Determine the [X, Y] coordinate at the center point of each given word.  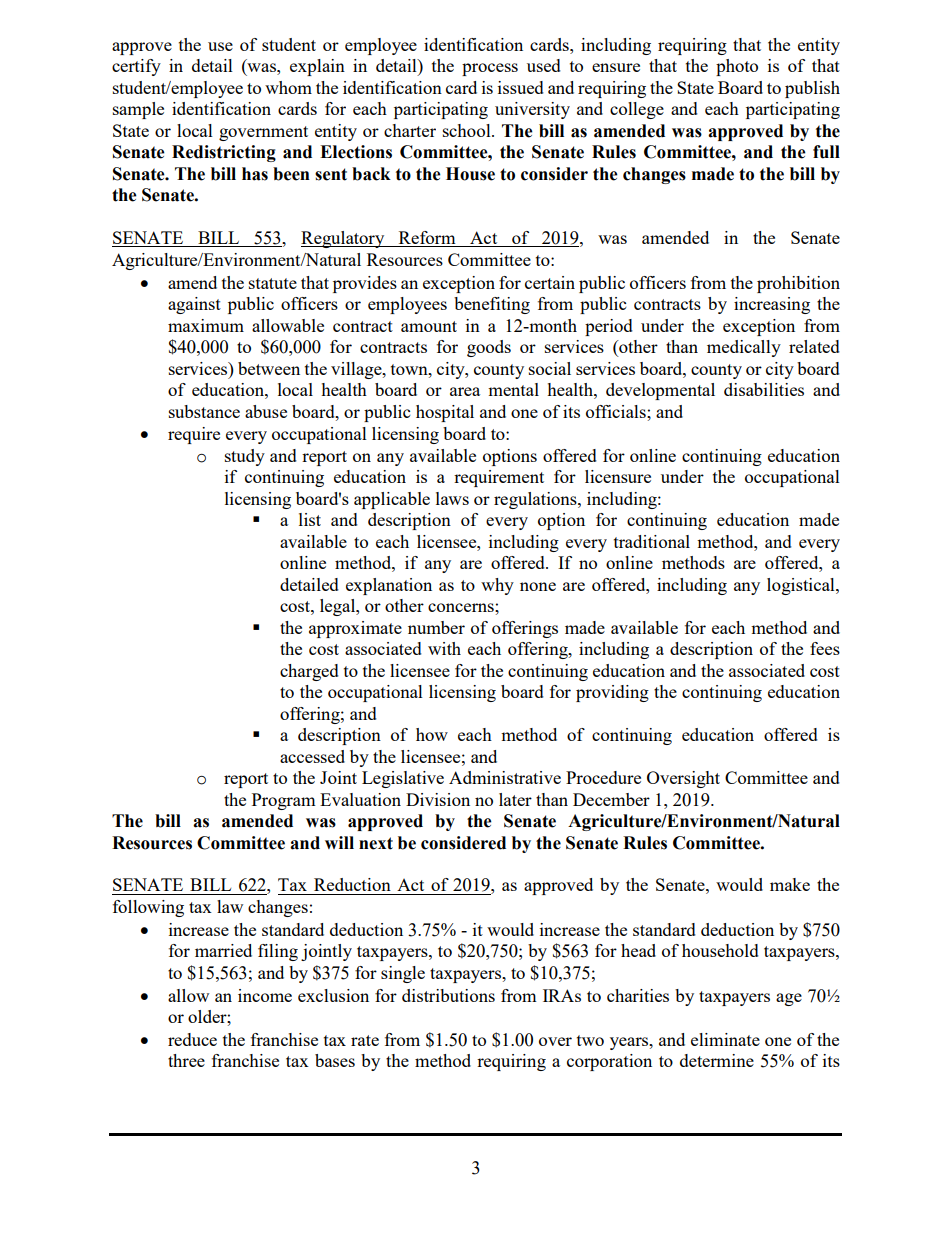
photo [737, 67]
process [490, 69]
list [310, 519]
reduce [192, 1039]
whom [288, 87]
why [497, 586]
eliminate [725, 1039]
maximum [206, 325]
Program [284, 801]
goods [489, 348]
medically [744, 348]
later [515, 799]
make [790, 884]
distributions [448, 995]
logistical [802, 586]
